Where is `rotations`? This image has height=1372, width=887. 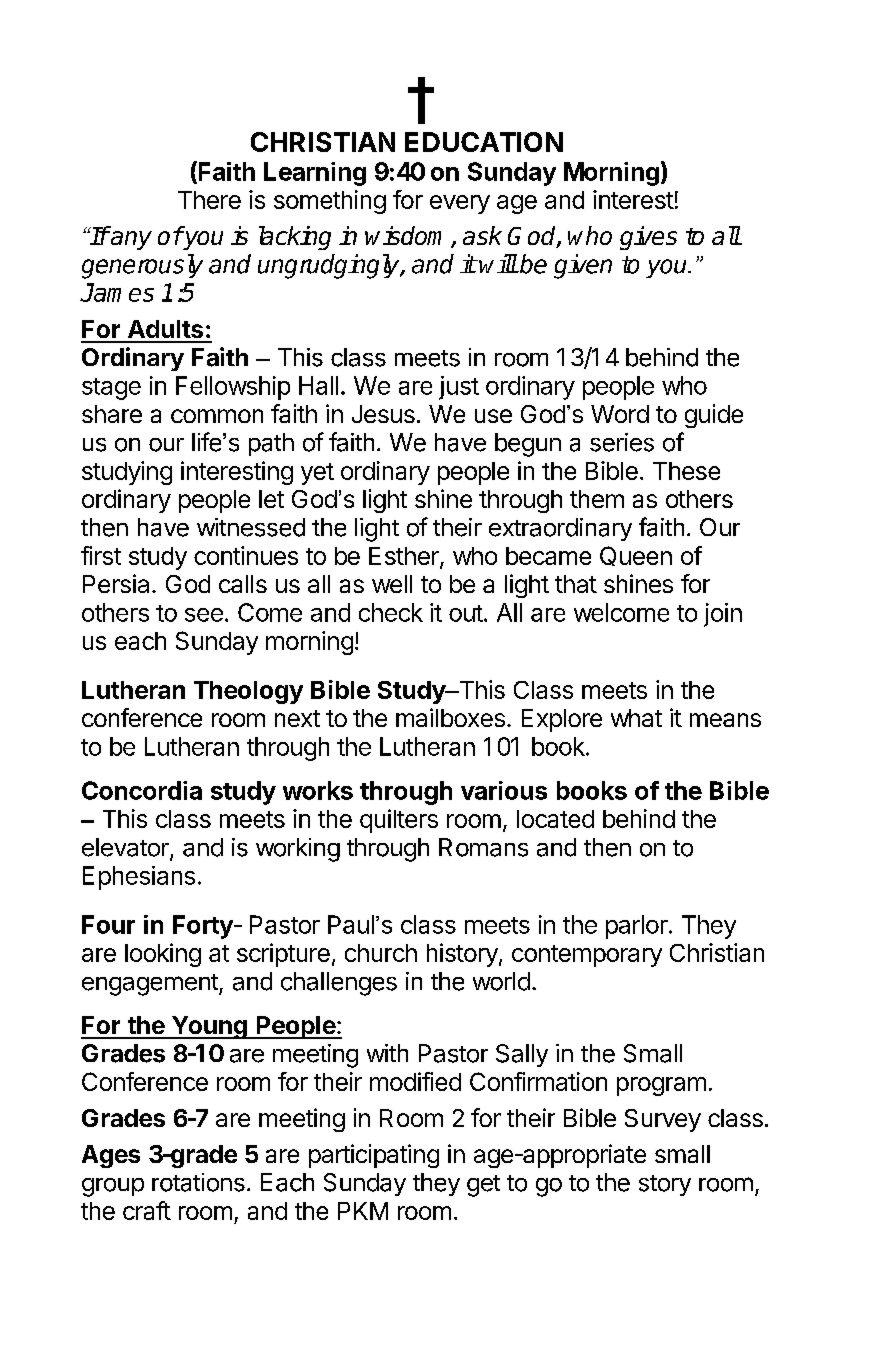
rotations is located at coordinates (198, 1182).
